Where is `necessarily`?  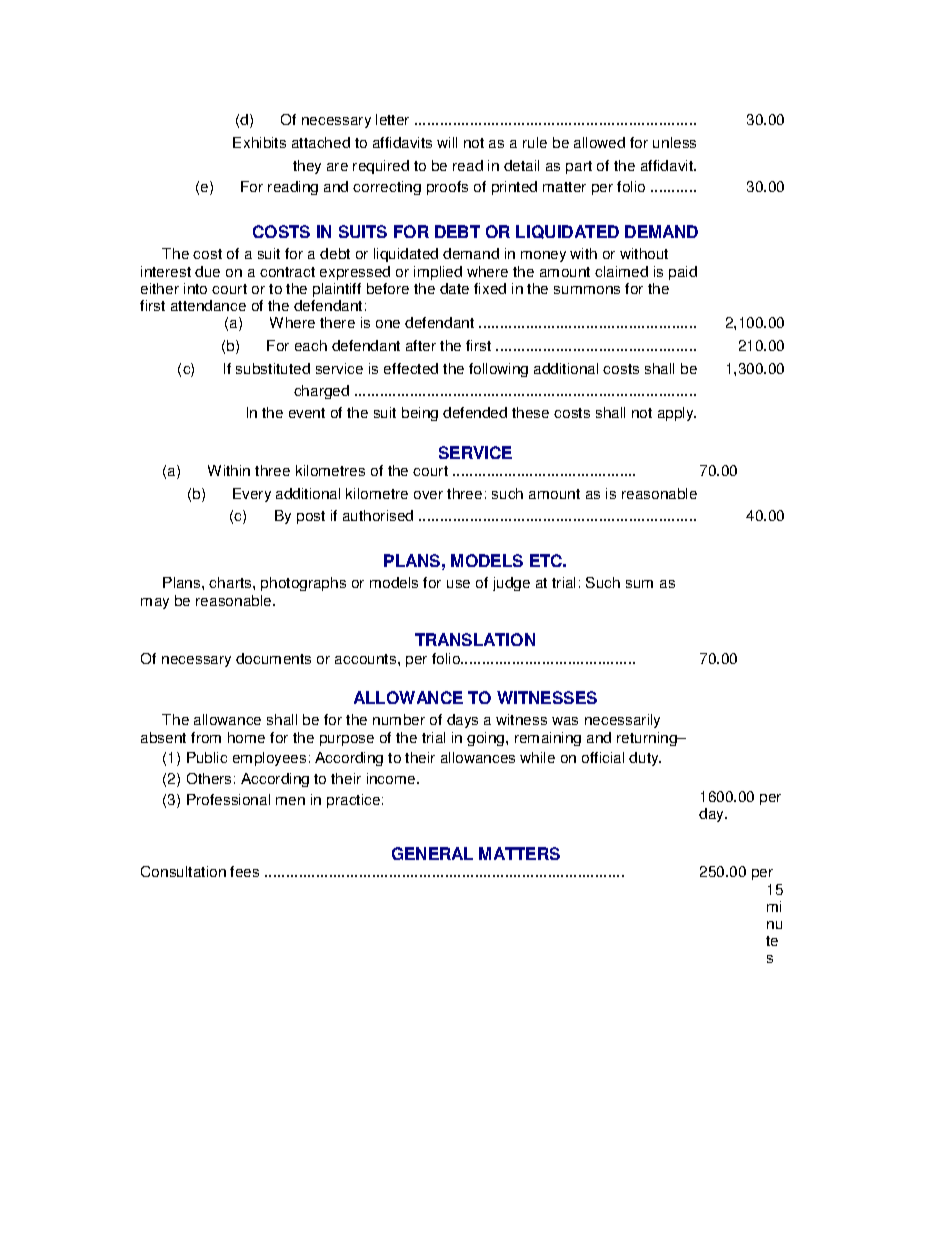
necessarily is located at coordinates (622, 721).
